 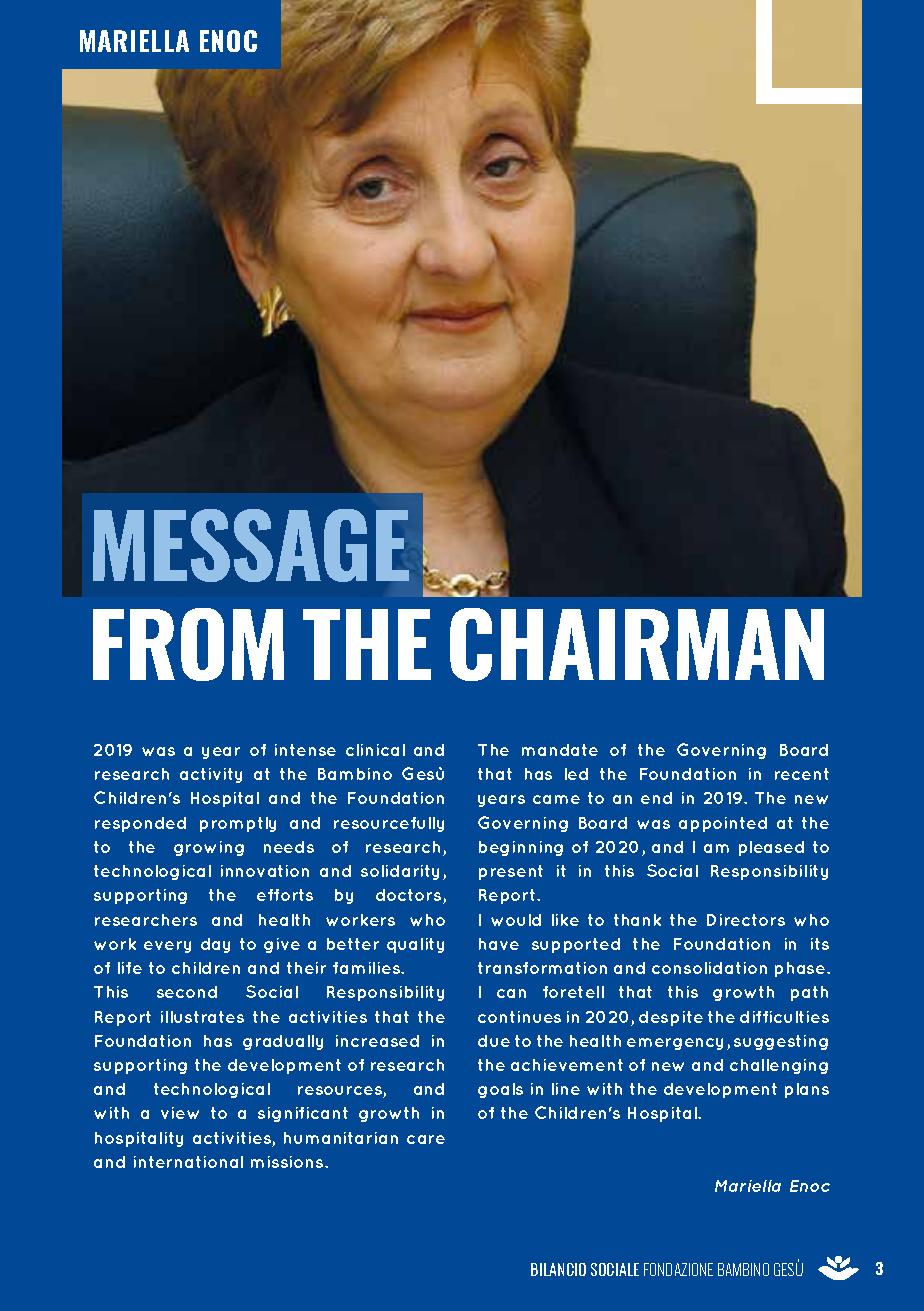 What do you see at coordinates (709, 968) in the document?
I see `consolidation` at bounding box center [709, 968].
